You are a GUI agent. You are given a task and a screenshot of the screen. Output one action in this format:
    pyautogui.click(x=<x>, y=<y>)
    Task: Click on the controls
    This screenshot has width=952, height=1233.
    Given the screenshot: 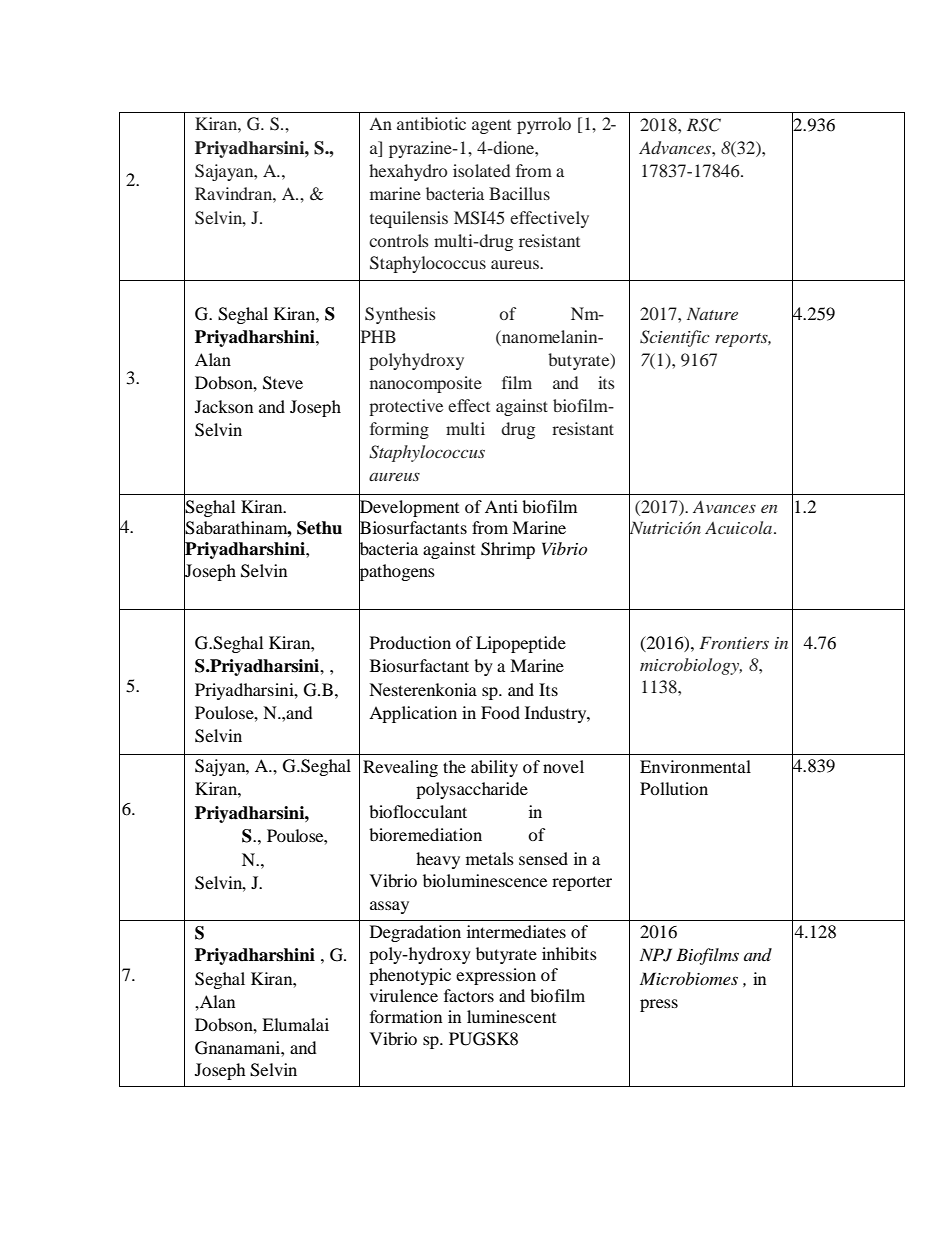 What is the action you would take?
    pyautogui.click(x=399, y=240)
